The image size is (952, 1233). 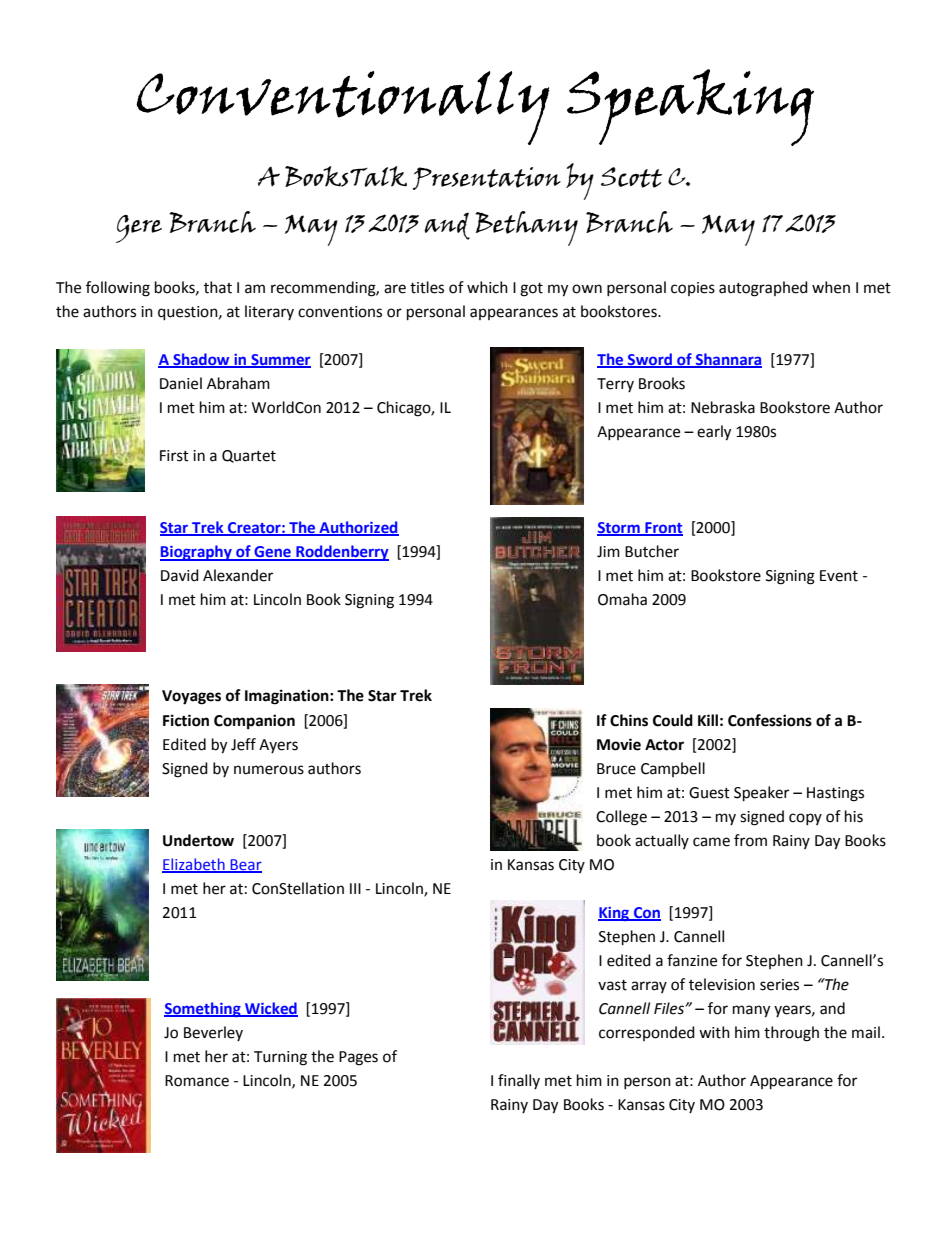 I want to click on Event, so click(x=839, y=576).
